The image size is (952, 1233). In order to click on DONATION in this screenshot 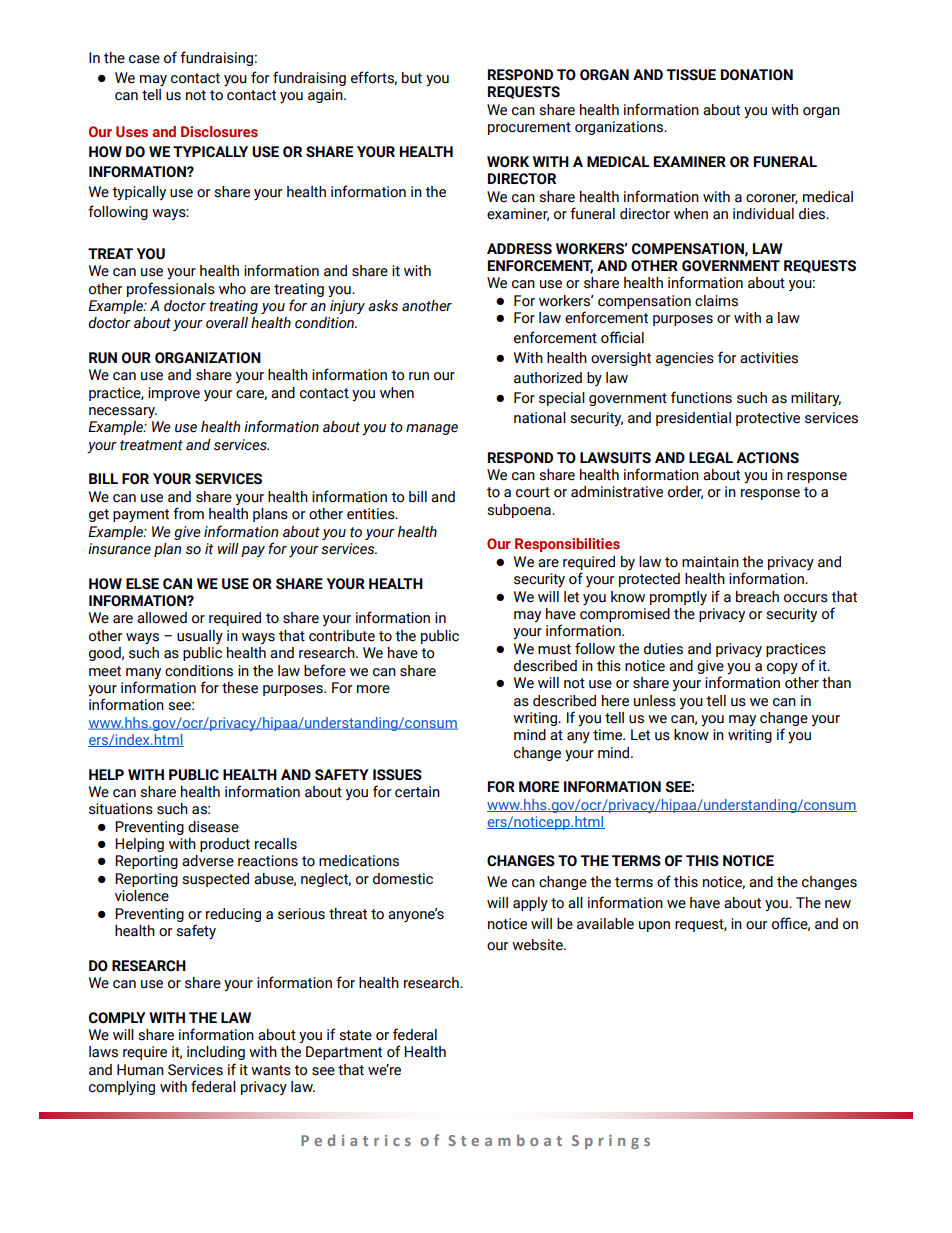, I will do `click(757, 75)`.
